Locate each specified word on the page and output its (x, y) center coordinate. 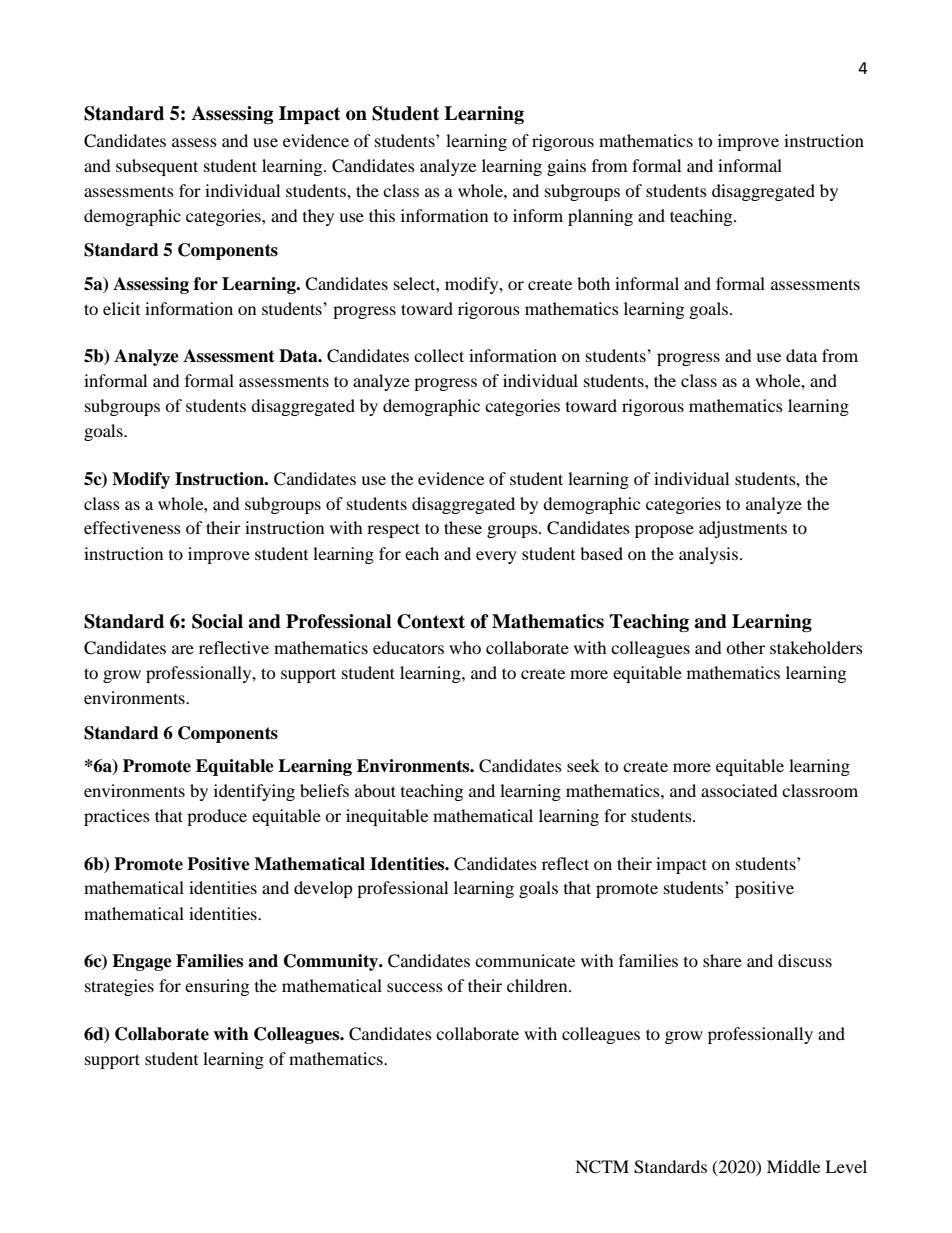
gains (566, 167)
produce (217, 817)
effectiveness (132, 527)
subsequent (157, 167)
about (375, 790)
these (463, 527)
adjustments (743, 529)
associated (739, 790)
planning (600, 217)
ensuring (217, 987)
